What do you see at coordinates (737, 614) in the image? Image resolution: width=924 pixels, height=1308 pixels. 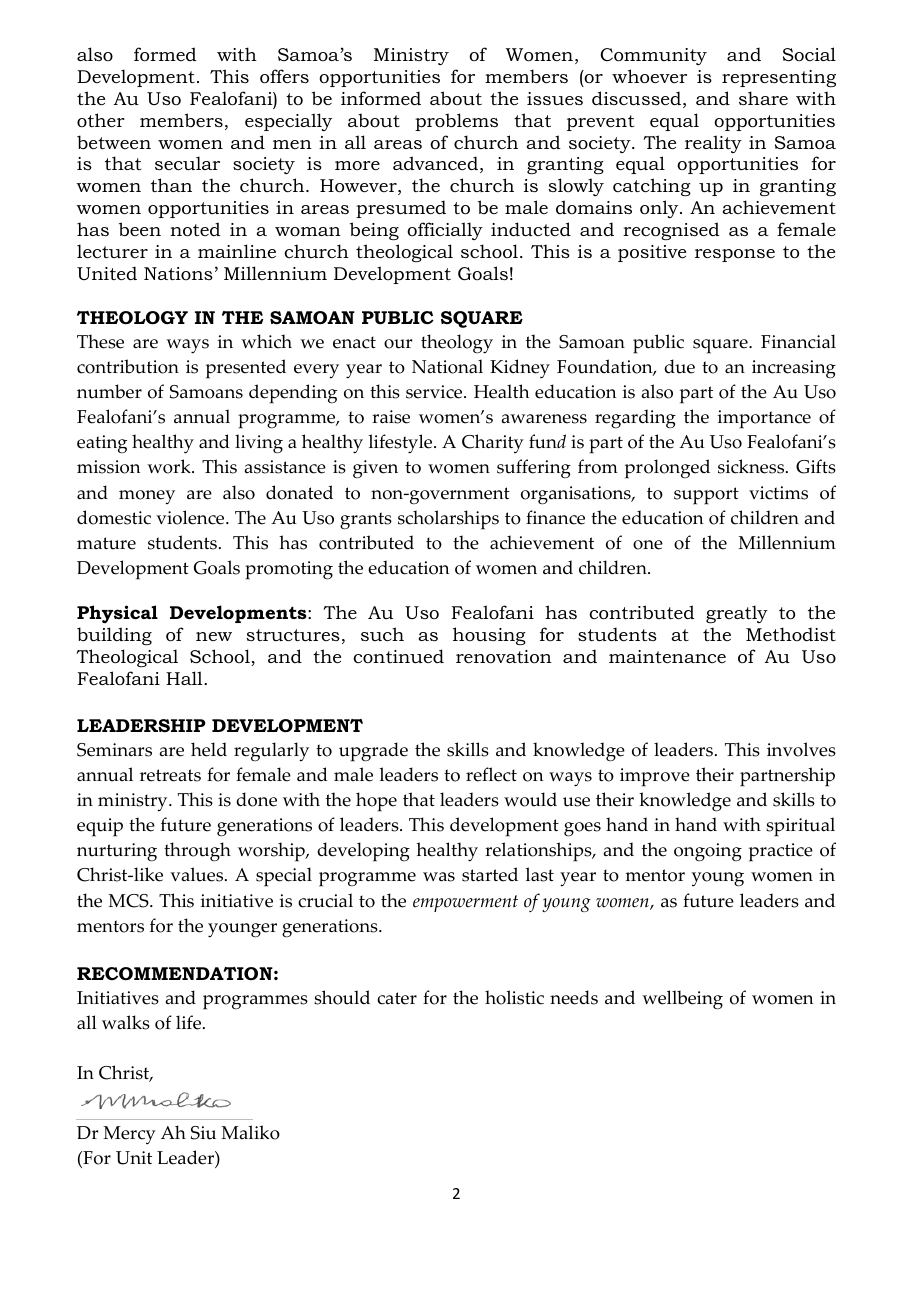 I see `greatly` at bounding box center [737, 614].
